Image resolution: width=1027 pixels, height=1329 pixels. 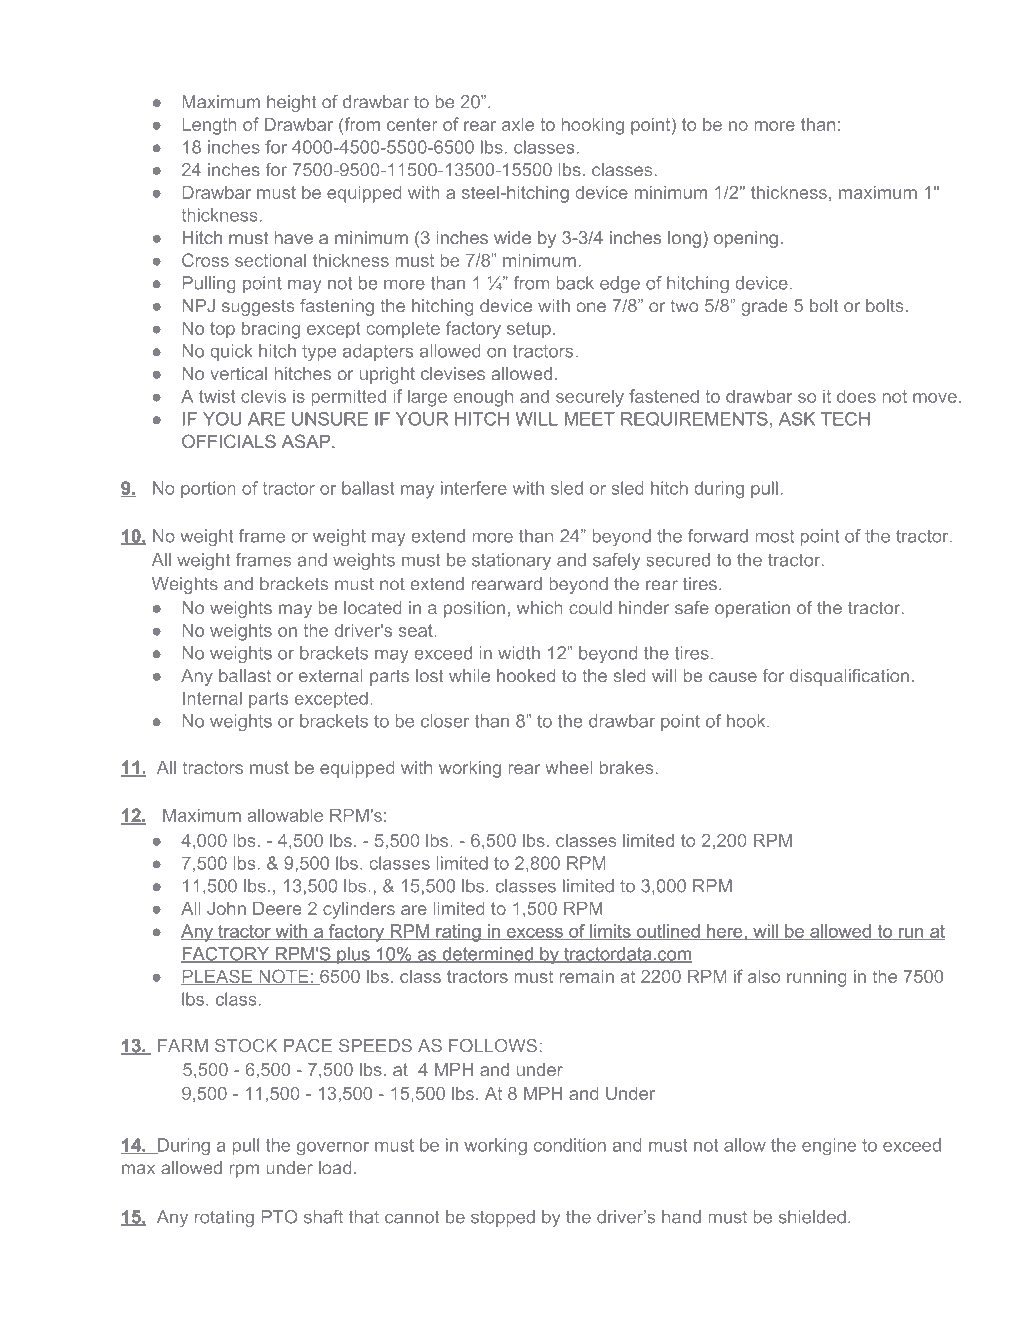 I want to click on axle, so click(x=518, y=124).
